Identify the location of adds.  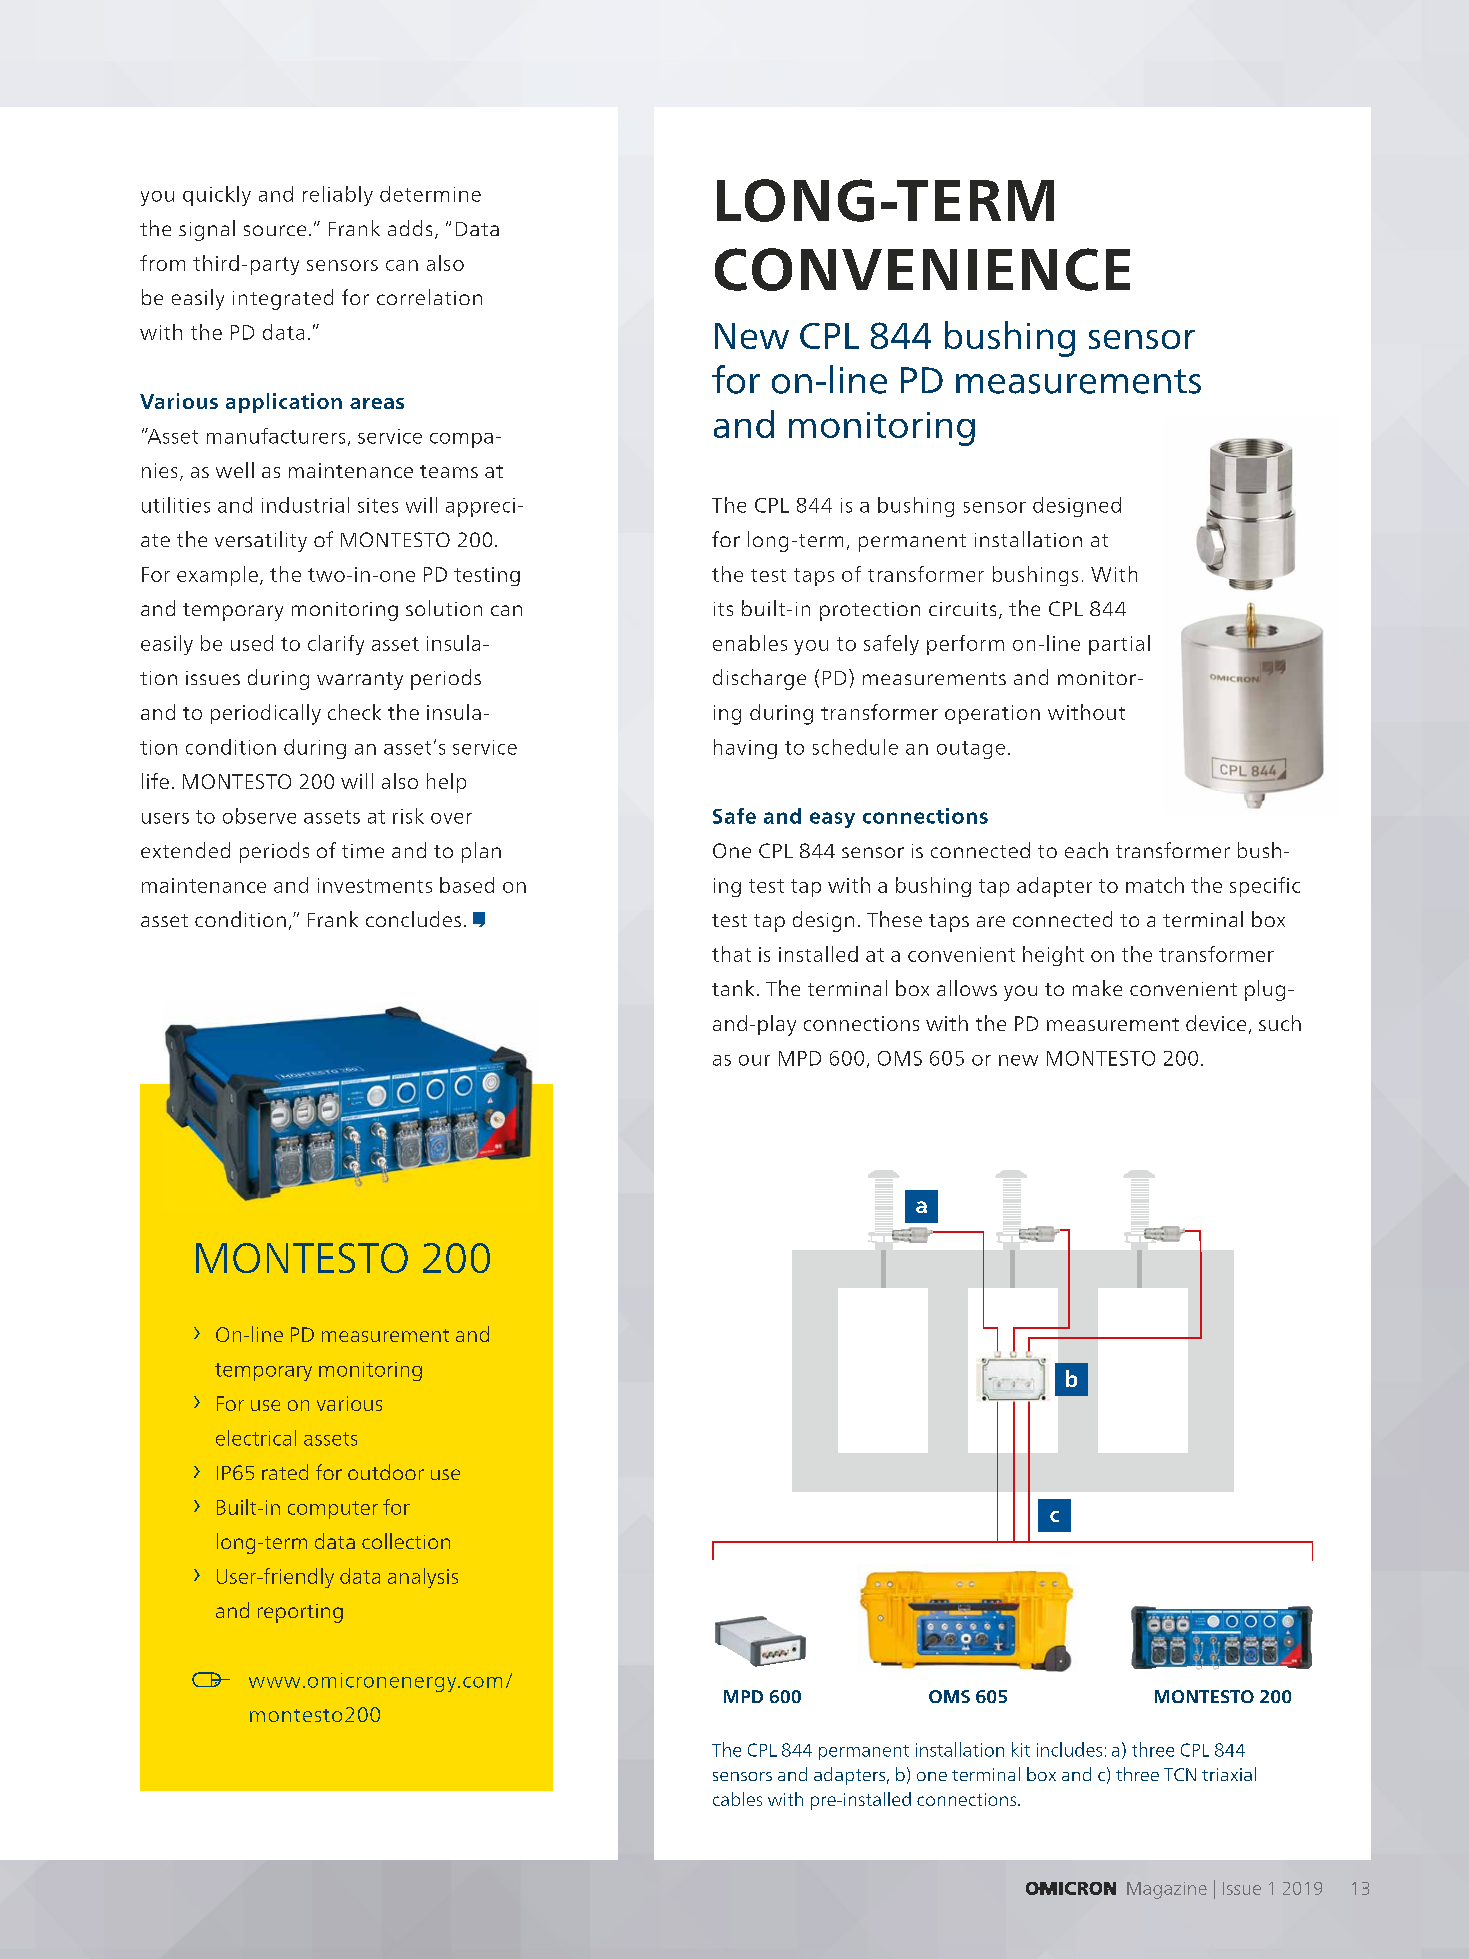
(410, 228).
